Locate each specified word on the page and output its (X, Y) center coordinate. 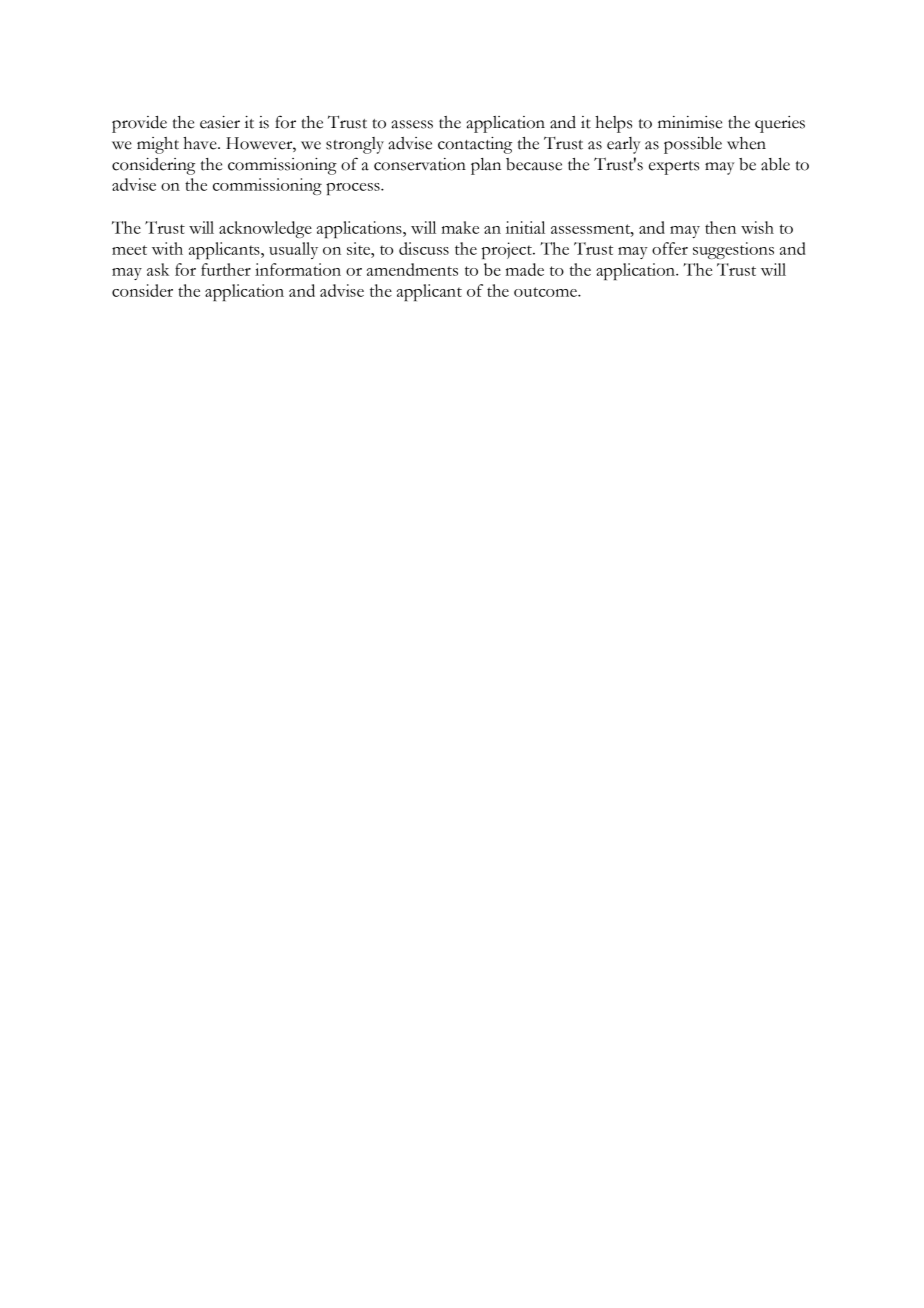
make (460, 227)
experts (674, 168)
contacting (475, 145)
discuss (424, 248)
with (167, 248)
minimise (690, 122)
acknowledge (265, 229)
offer (670, 248)
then (720, 227)
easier (220, 122)
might (158, 145)
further (226, 269)
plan (486, 166)
